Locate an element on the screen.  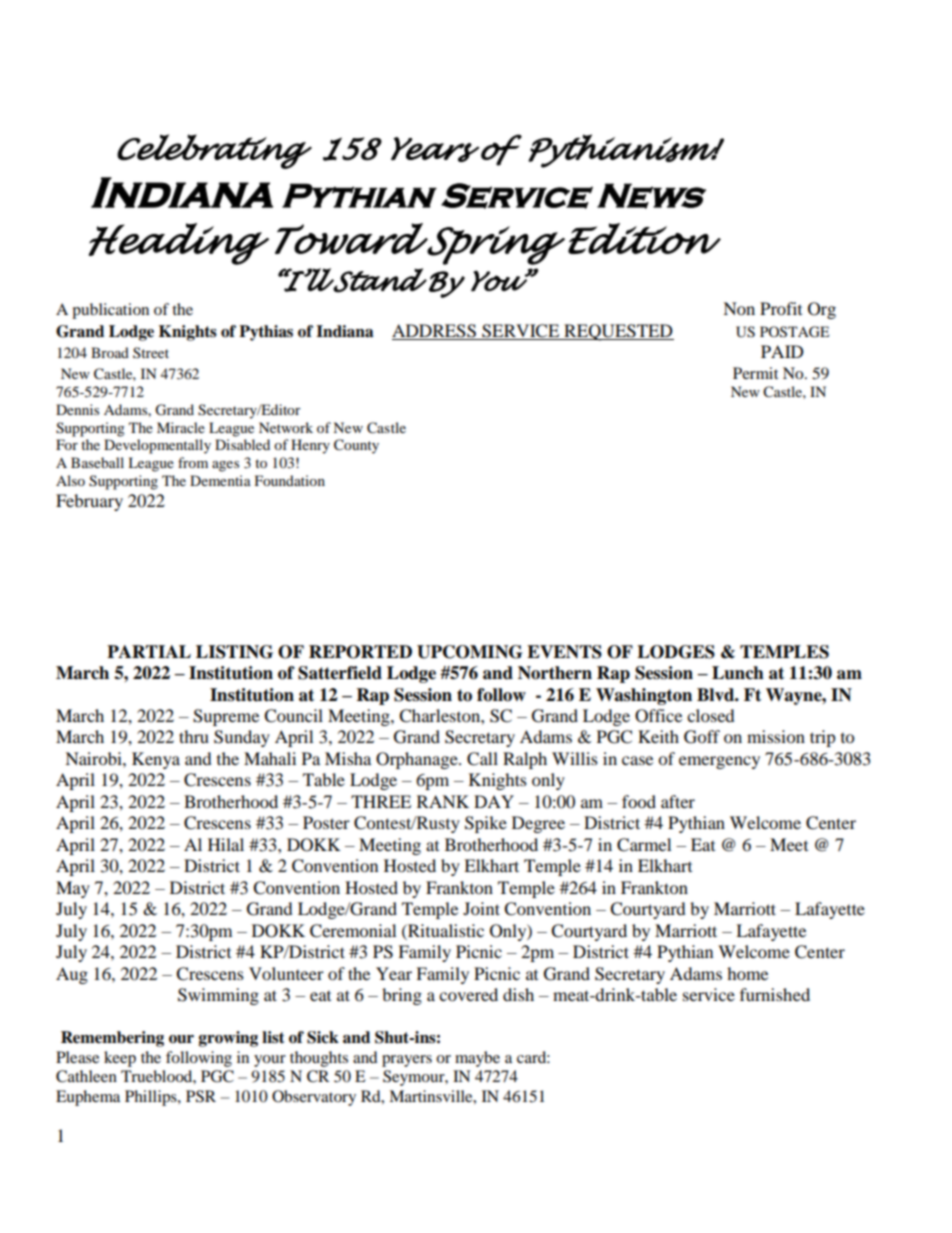
thru is located at coordinates (194, 736).
